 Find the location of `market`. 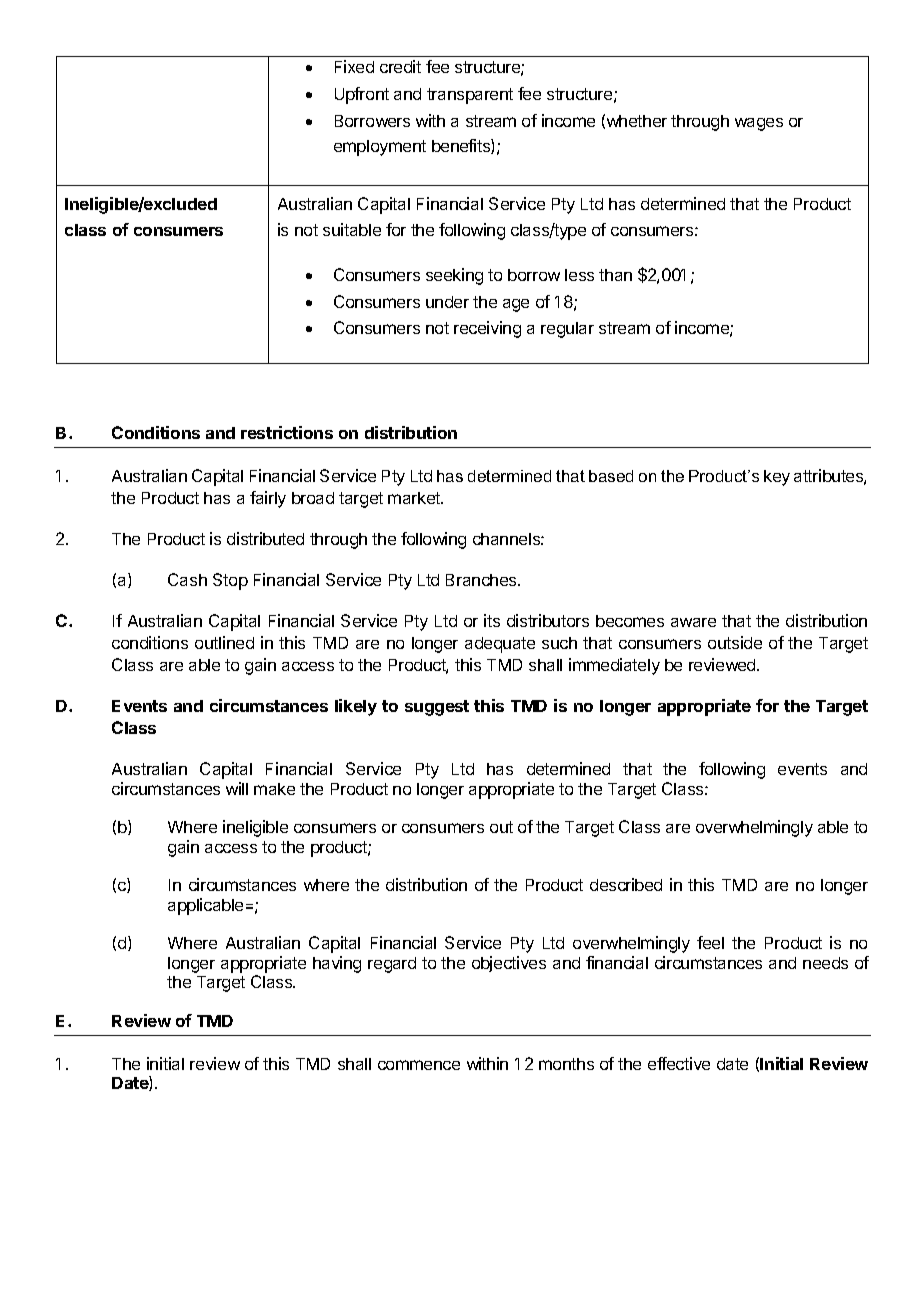

market is located at coordinates (415, 498).
